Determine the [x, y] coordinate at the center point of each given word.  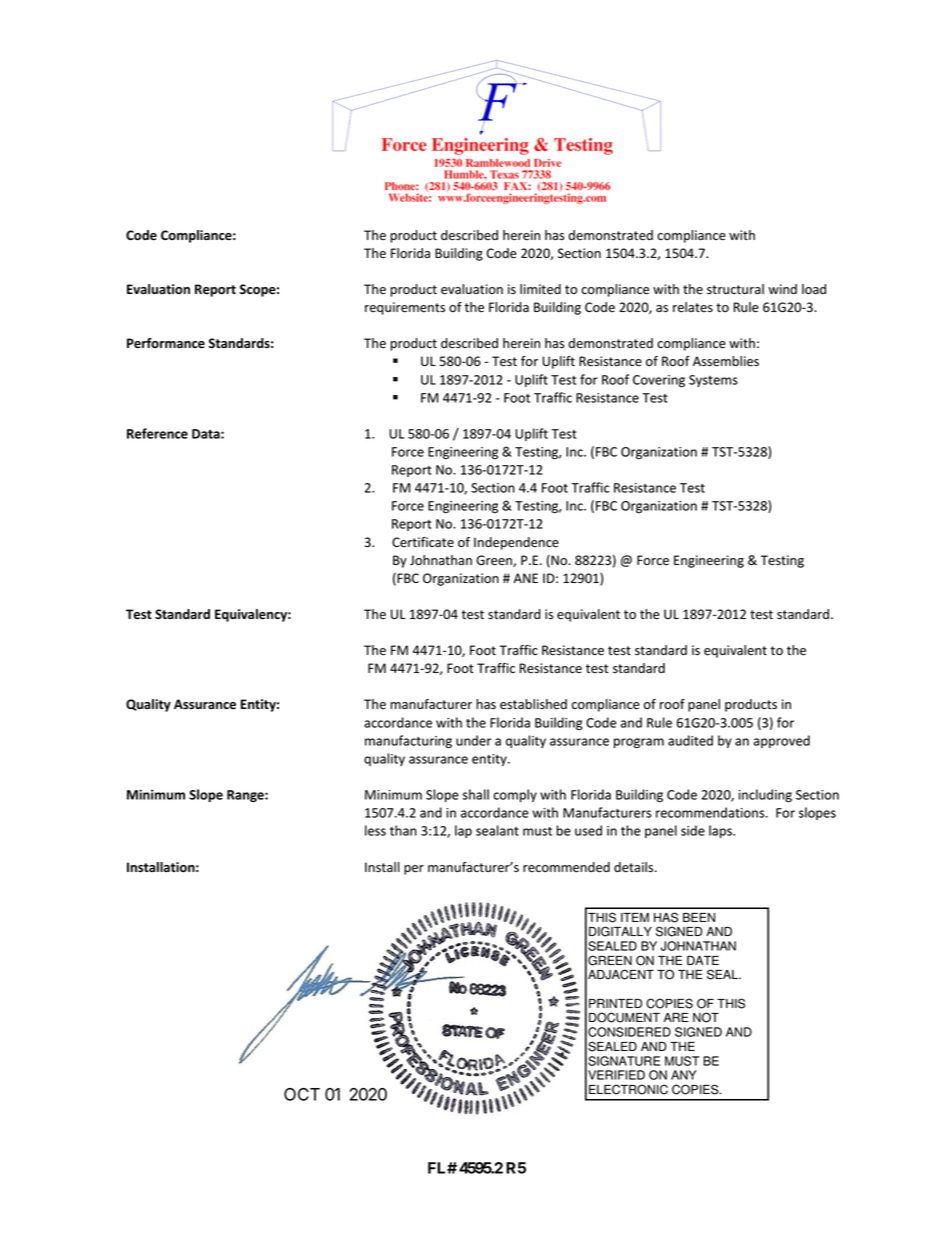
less [375, 830]
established [533, 704]
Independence [516, 543]
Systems [713, 381]
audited [690, 740]
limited [540, 289]
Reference [157, 433]
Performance [166, 343]
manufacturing [408, 742]
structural [735, 289]
